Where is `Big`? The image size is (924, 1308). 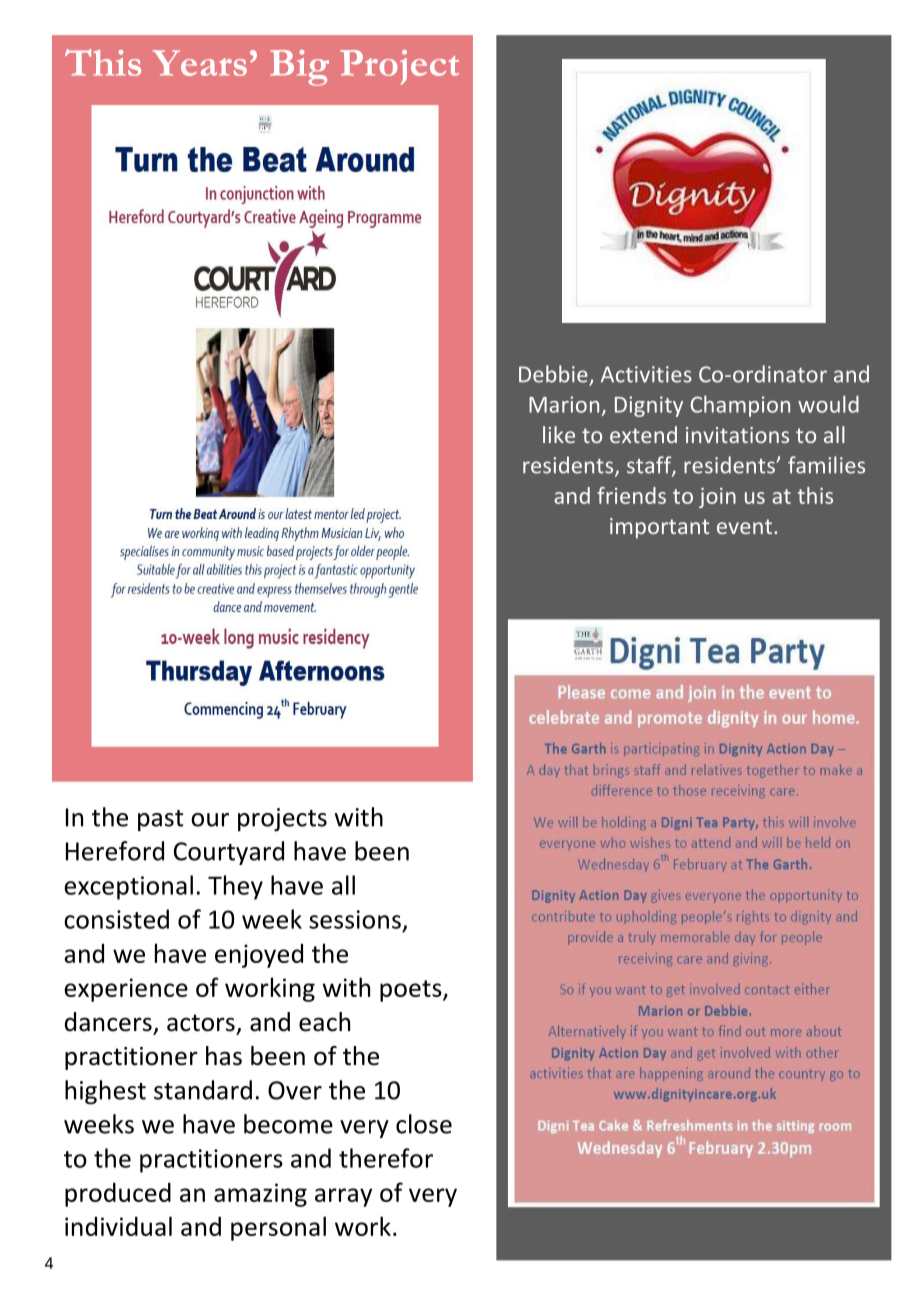
Big is located at coordinates (299, 68).
